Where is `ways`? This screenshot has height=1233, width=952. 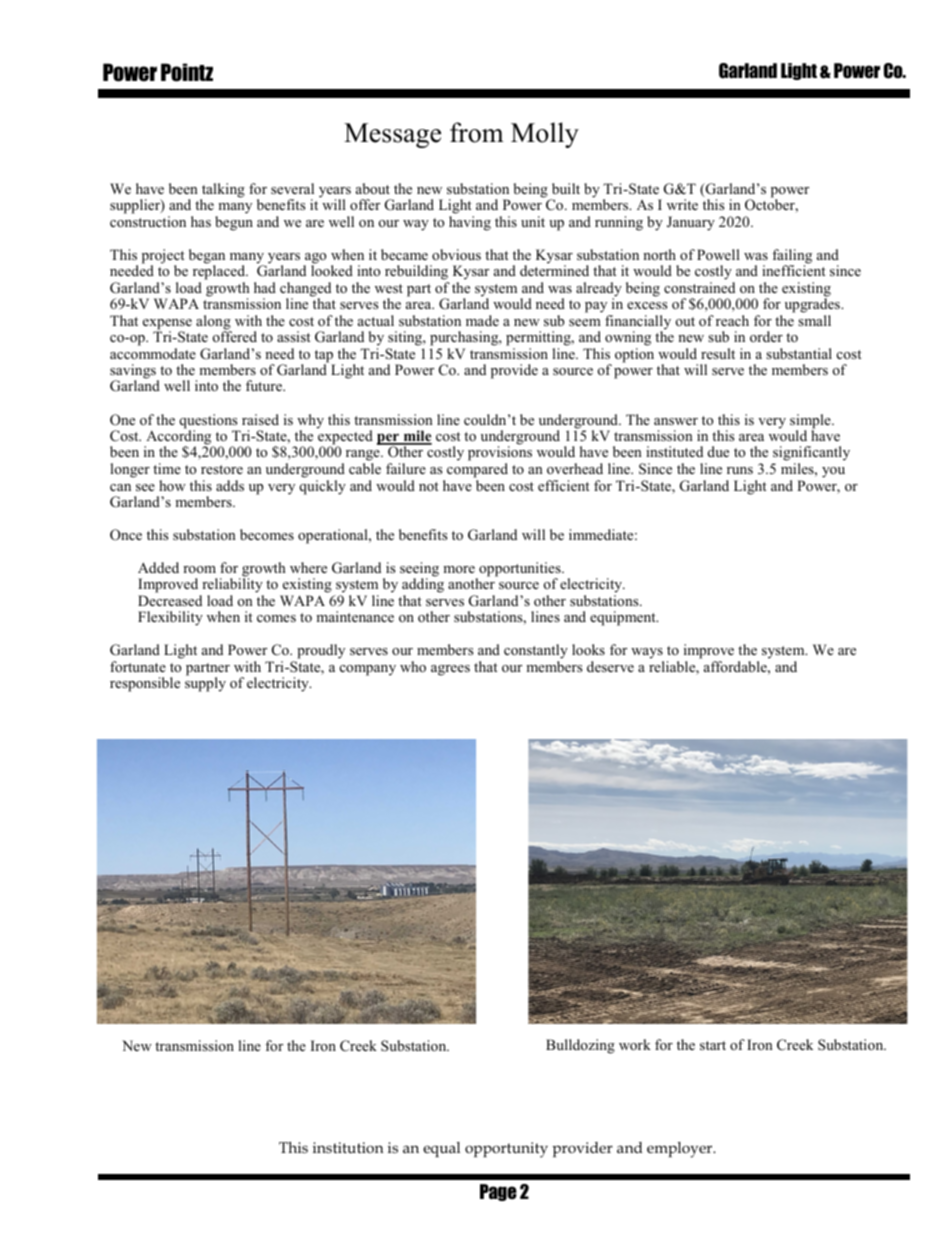 ways is located at coordinates (647, 655).
